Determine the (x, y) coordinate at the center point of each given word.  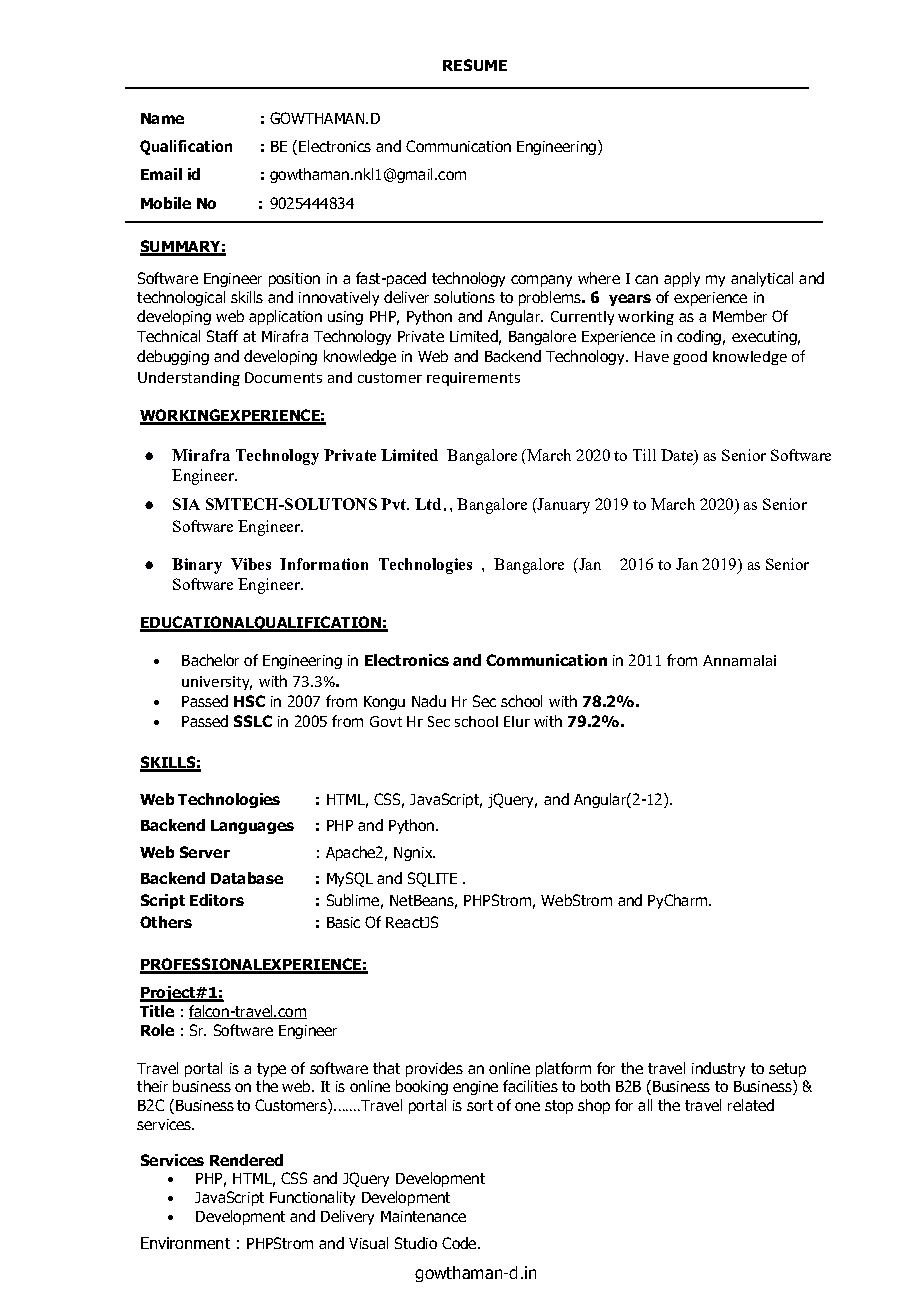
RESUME (475, 65)
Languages (252, 827)
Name (162, 118)
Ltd (428, 504)
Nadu (429, 701)
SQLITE (432, 879)
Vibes (251, 564)
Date (678, 456)
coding (699, 337)
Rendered (246, 1160)
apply (682, 279)
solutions (464, 297)
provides (434, 1069)
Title (157, 1011)
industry (718, 1069)
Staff (222, 336)
